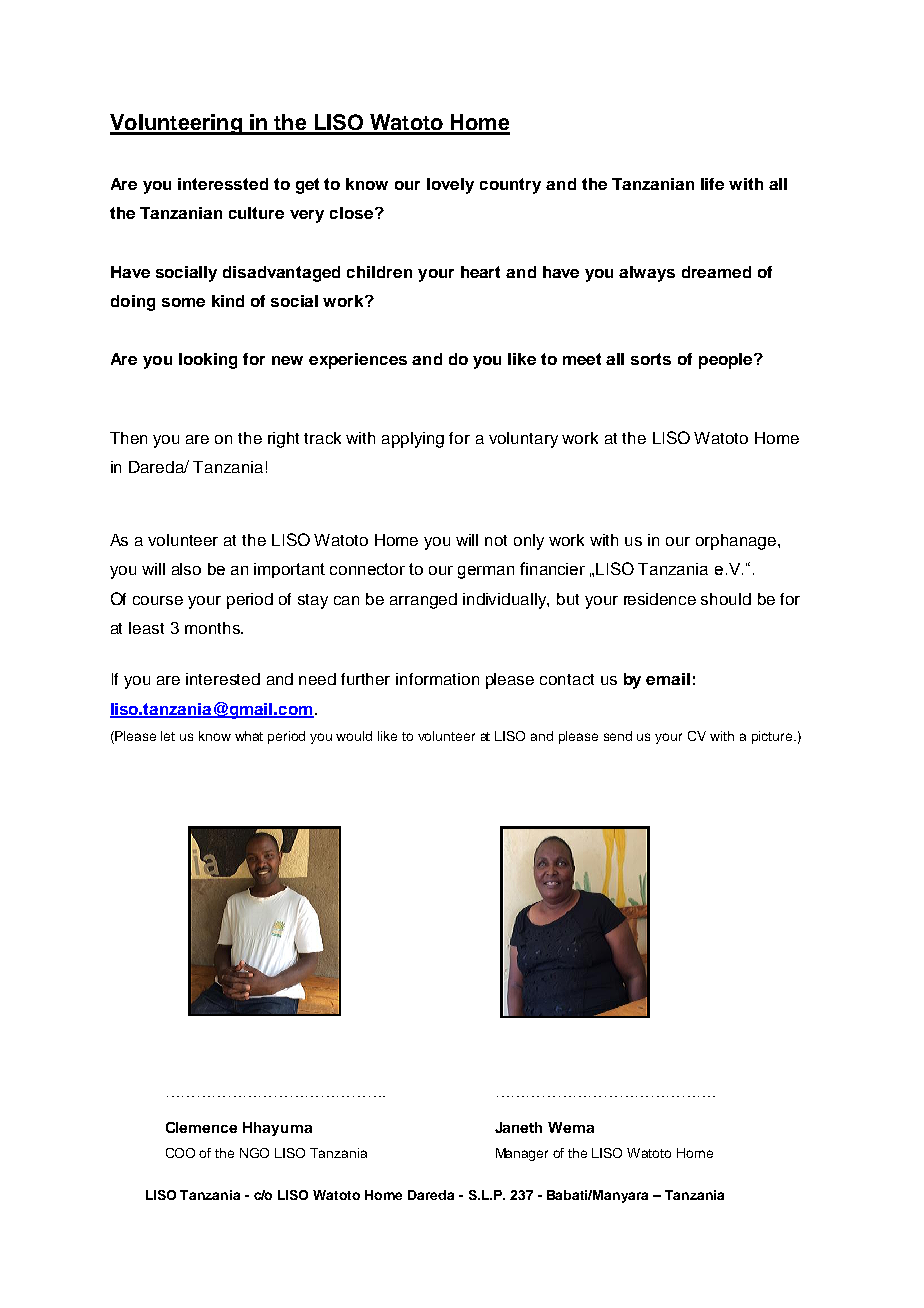 The image size is (924, 1308). What do you see at coordinates (772, 737) in the screenshot?
I see `picture` at bounding box center [772, 737].
